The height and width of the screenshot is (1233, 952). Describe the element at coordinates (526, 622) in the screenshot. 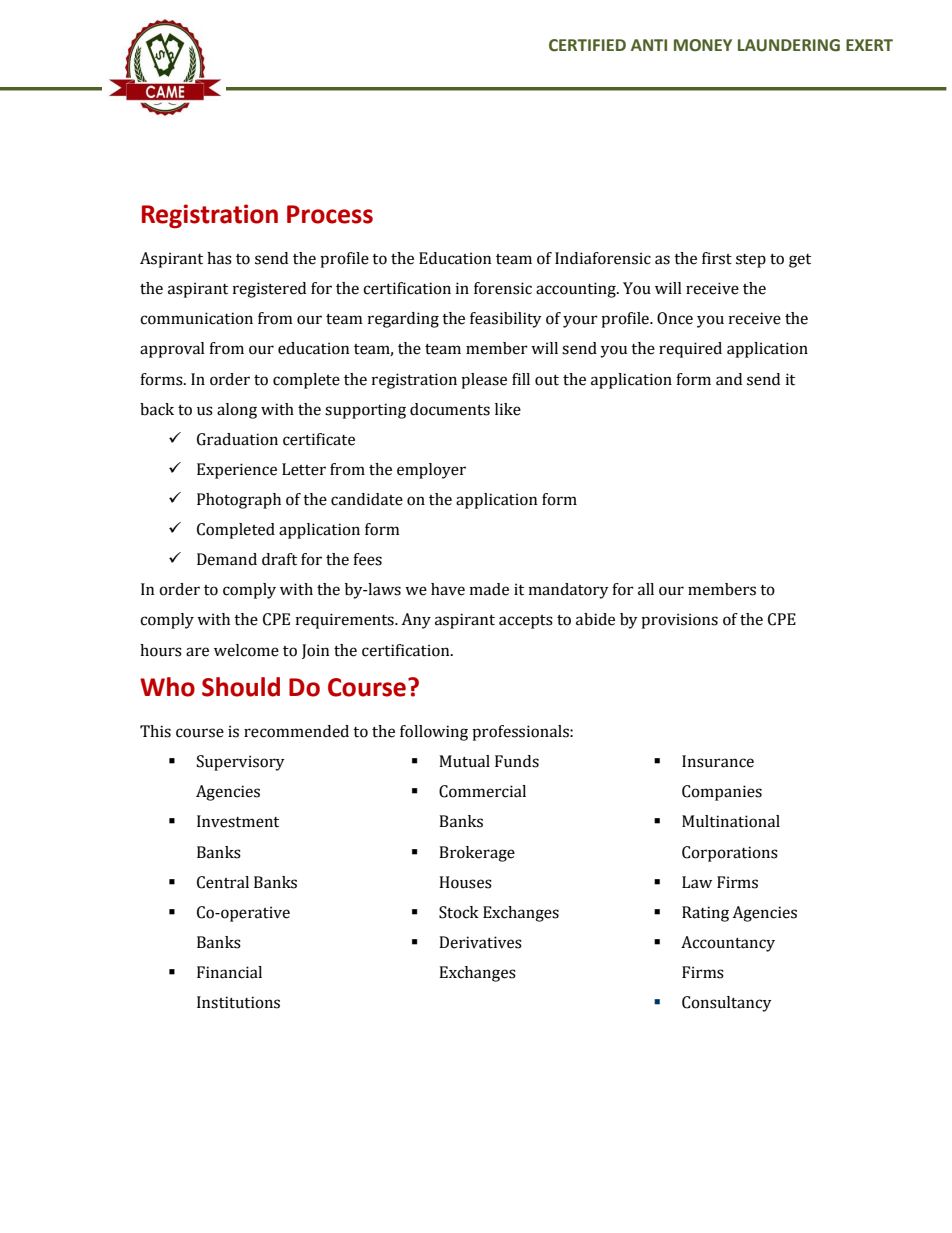

I see `accepts` at that location.
